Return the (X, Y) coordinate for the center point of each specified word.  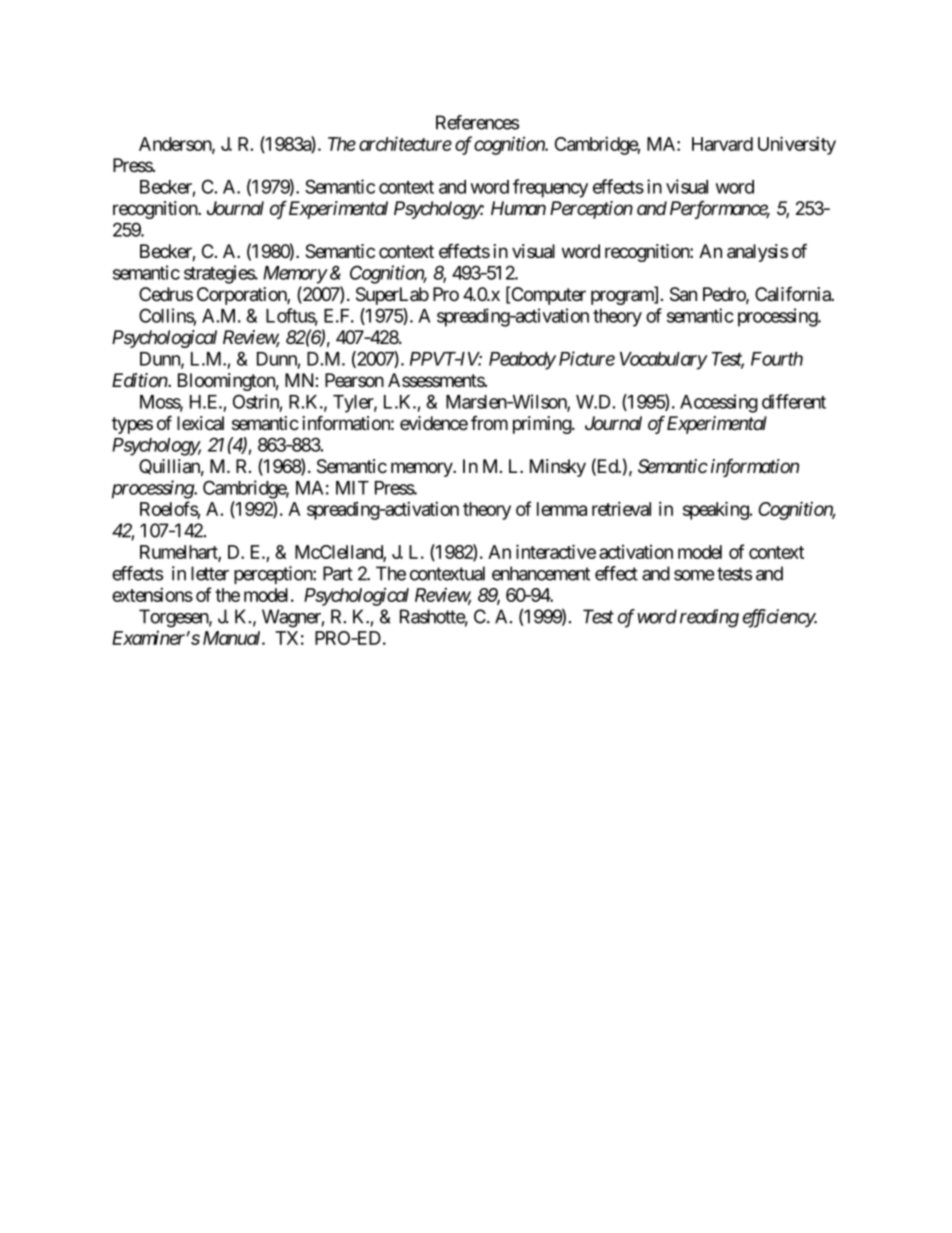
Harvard (722, 144)
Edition (140, 380)
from (489, 423)
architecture (405, 143)
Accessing (719, 403)
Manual (233, 638)
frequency (550, 188)
